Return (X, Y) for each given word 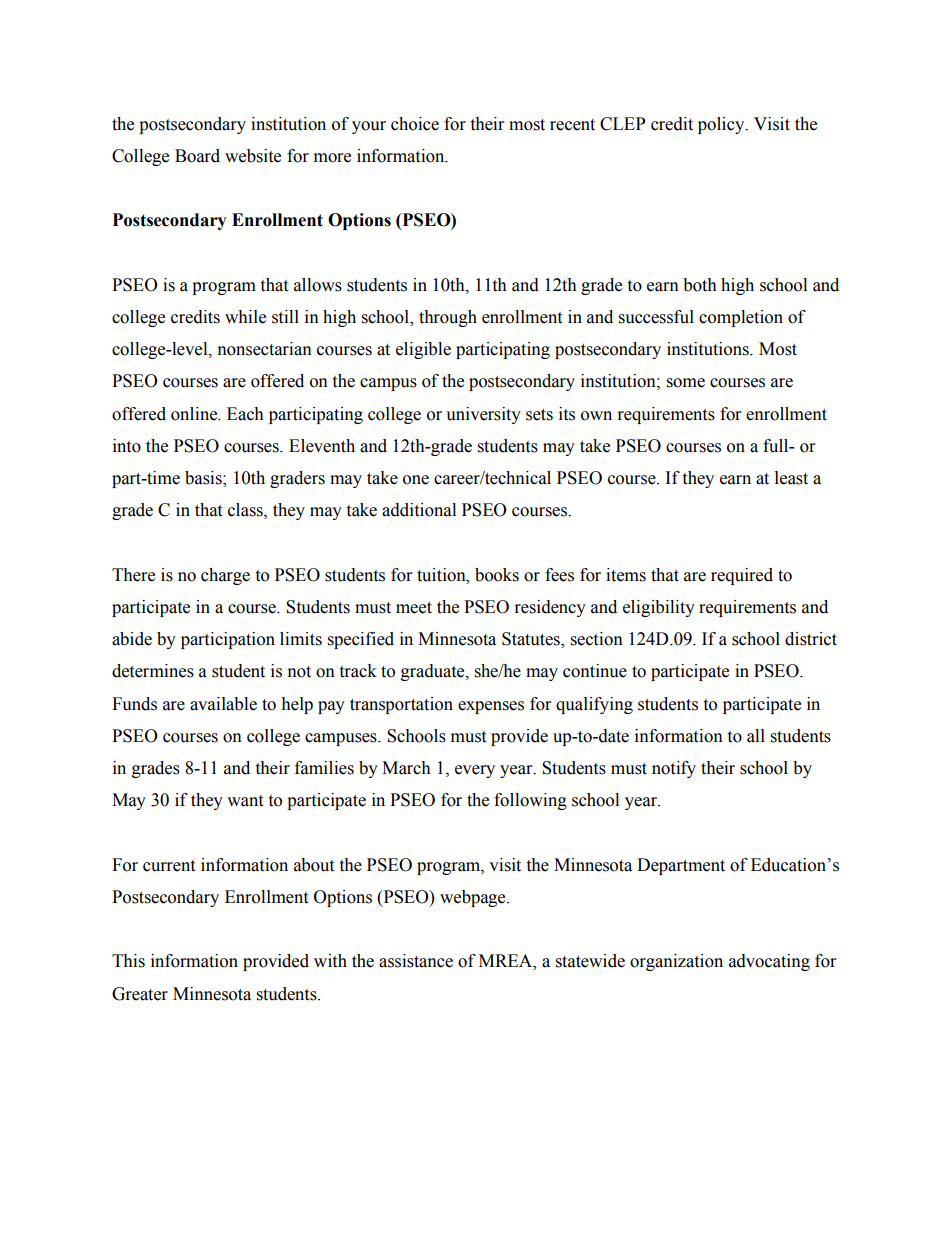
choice (415, 124)
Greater (140, 994)
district (811, 639)
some (686, 383)
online (195, 414)
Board (197, 156)
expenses (491, 707)
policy (722, 125)
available (223, 704)
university (483, 415)
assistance (416, 961)
